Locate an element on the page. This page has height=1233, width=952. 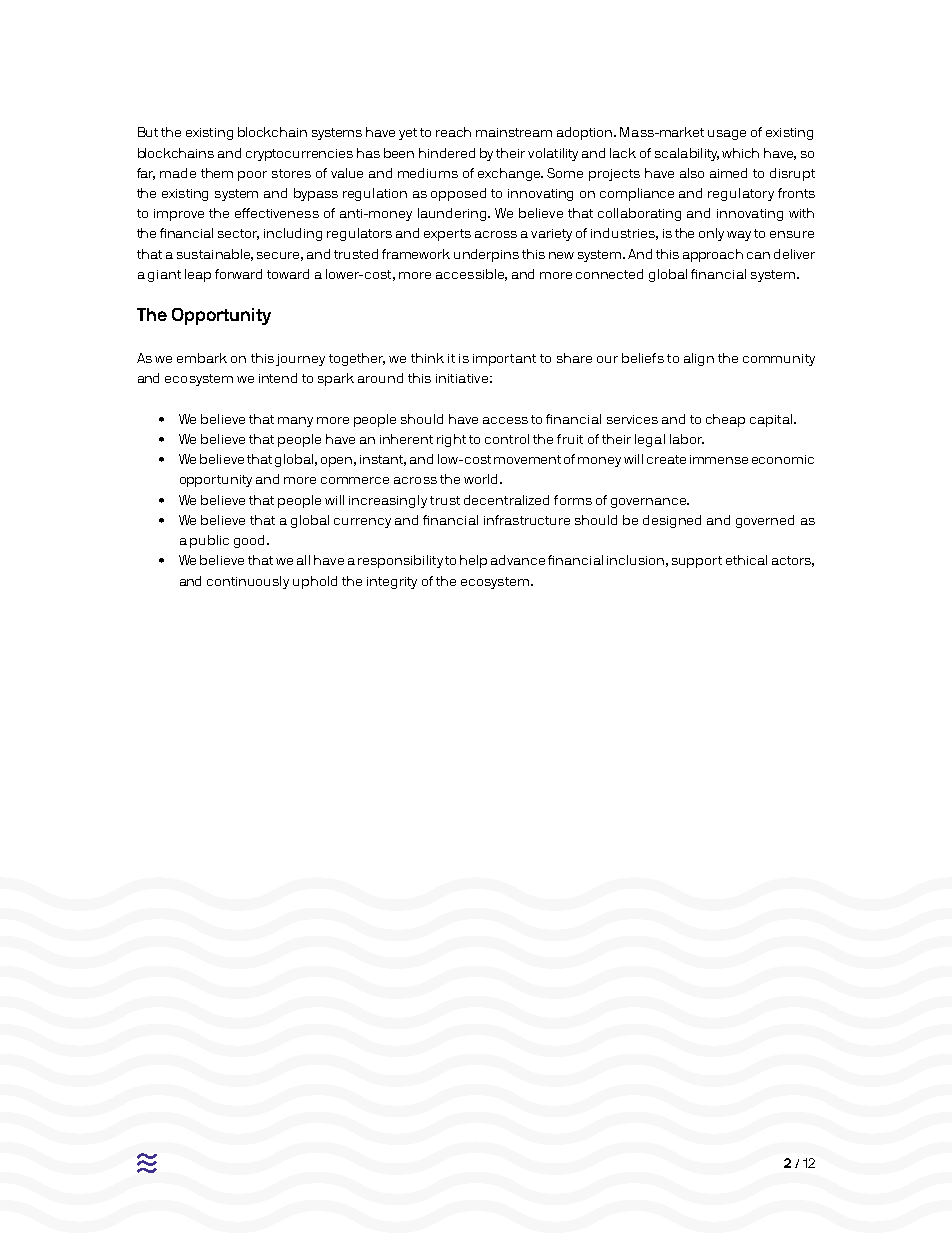
embark is located at coordinates (202, 358).
